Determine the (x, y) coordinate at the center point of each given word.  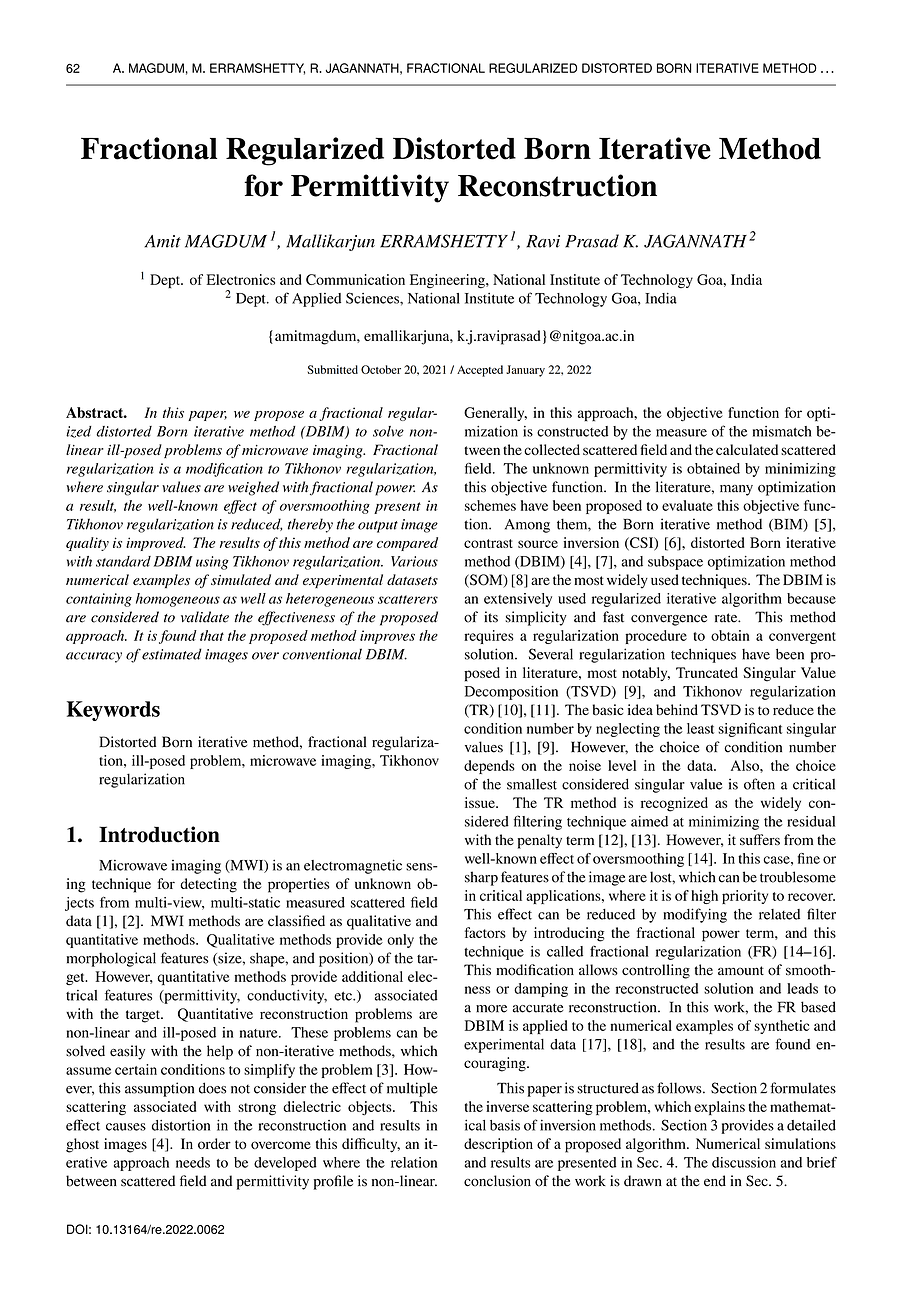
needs (193, 1162)
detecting (208, 885)
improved (156, 544)
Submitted (333, 369)
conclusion (497, 1181)
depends (489, 767)
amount (741, 971)
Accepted (480, 371)
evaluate (687, 505)
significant (750, 730)
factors (485, 932)
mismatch (782, 431)
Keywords (113, 711)
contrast (488, 543)
